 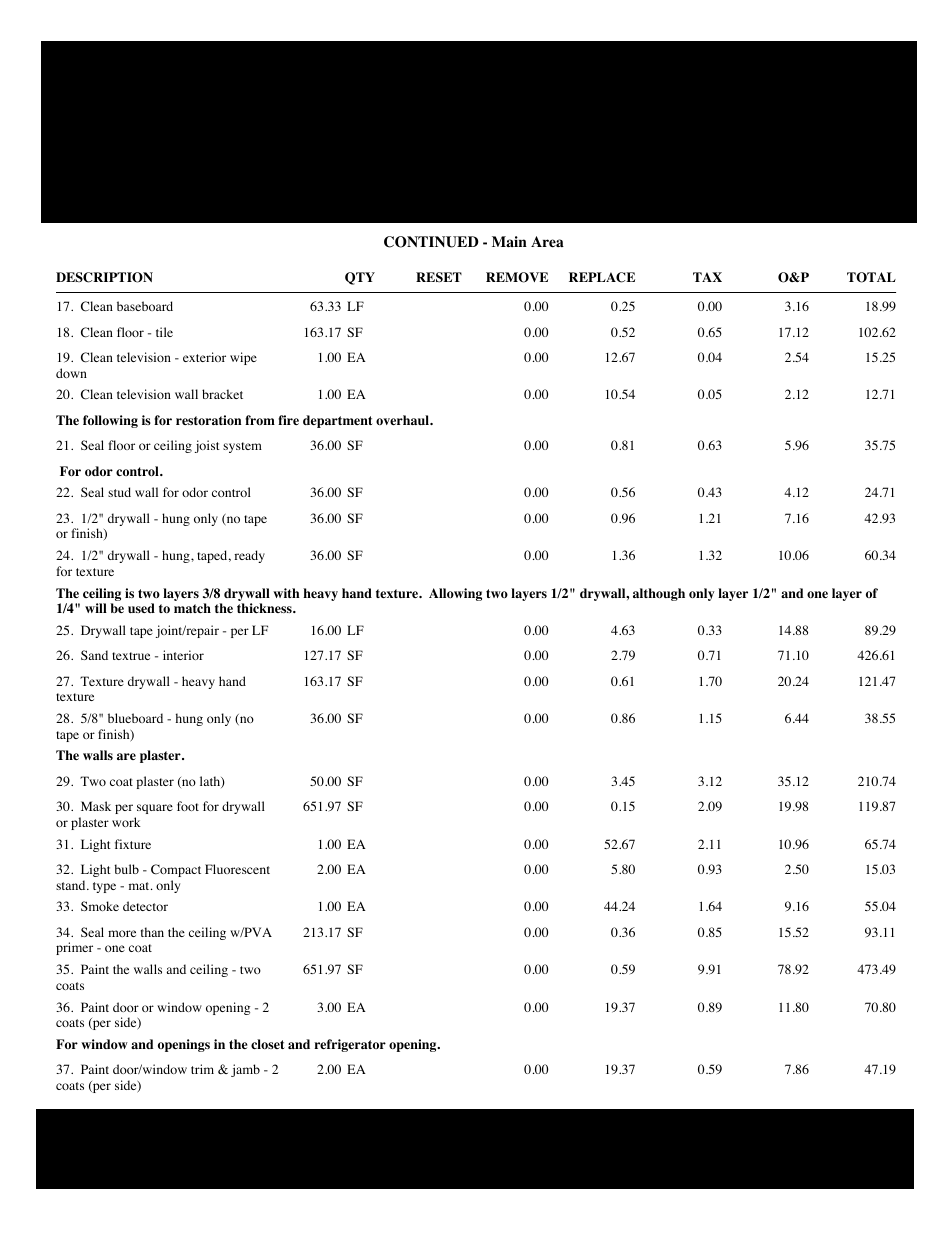 What do you see at coordinates (104, 277) in the document?
I see `DESCRIPTION` at bounding box center [104, 277].
